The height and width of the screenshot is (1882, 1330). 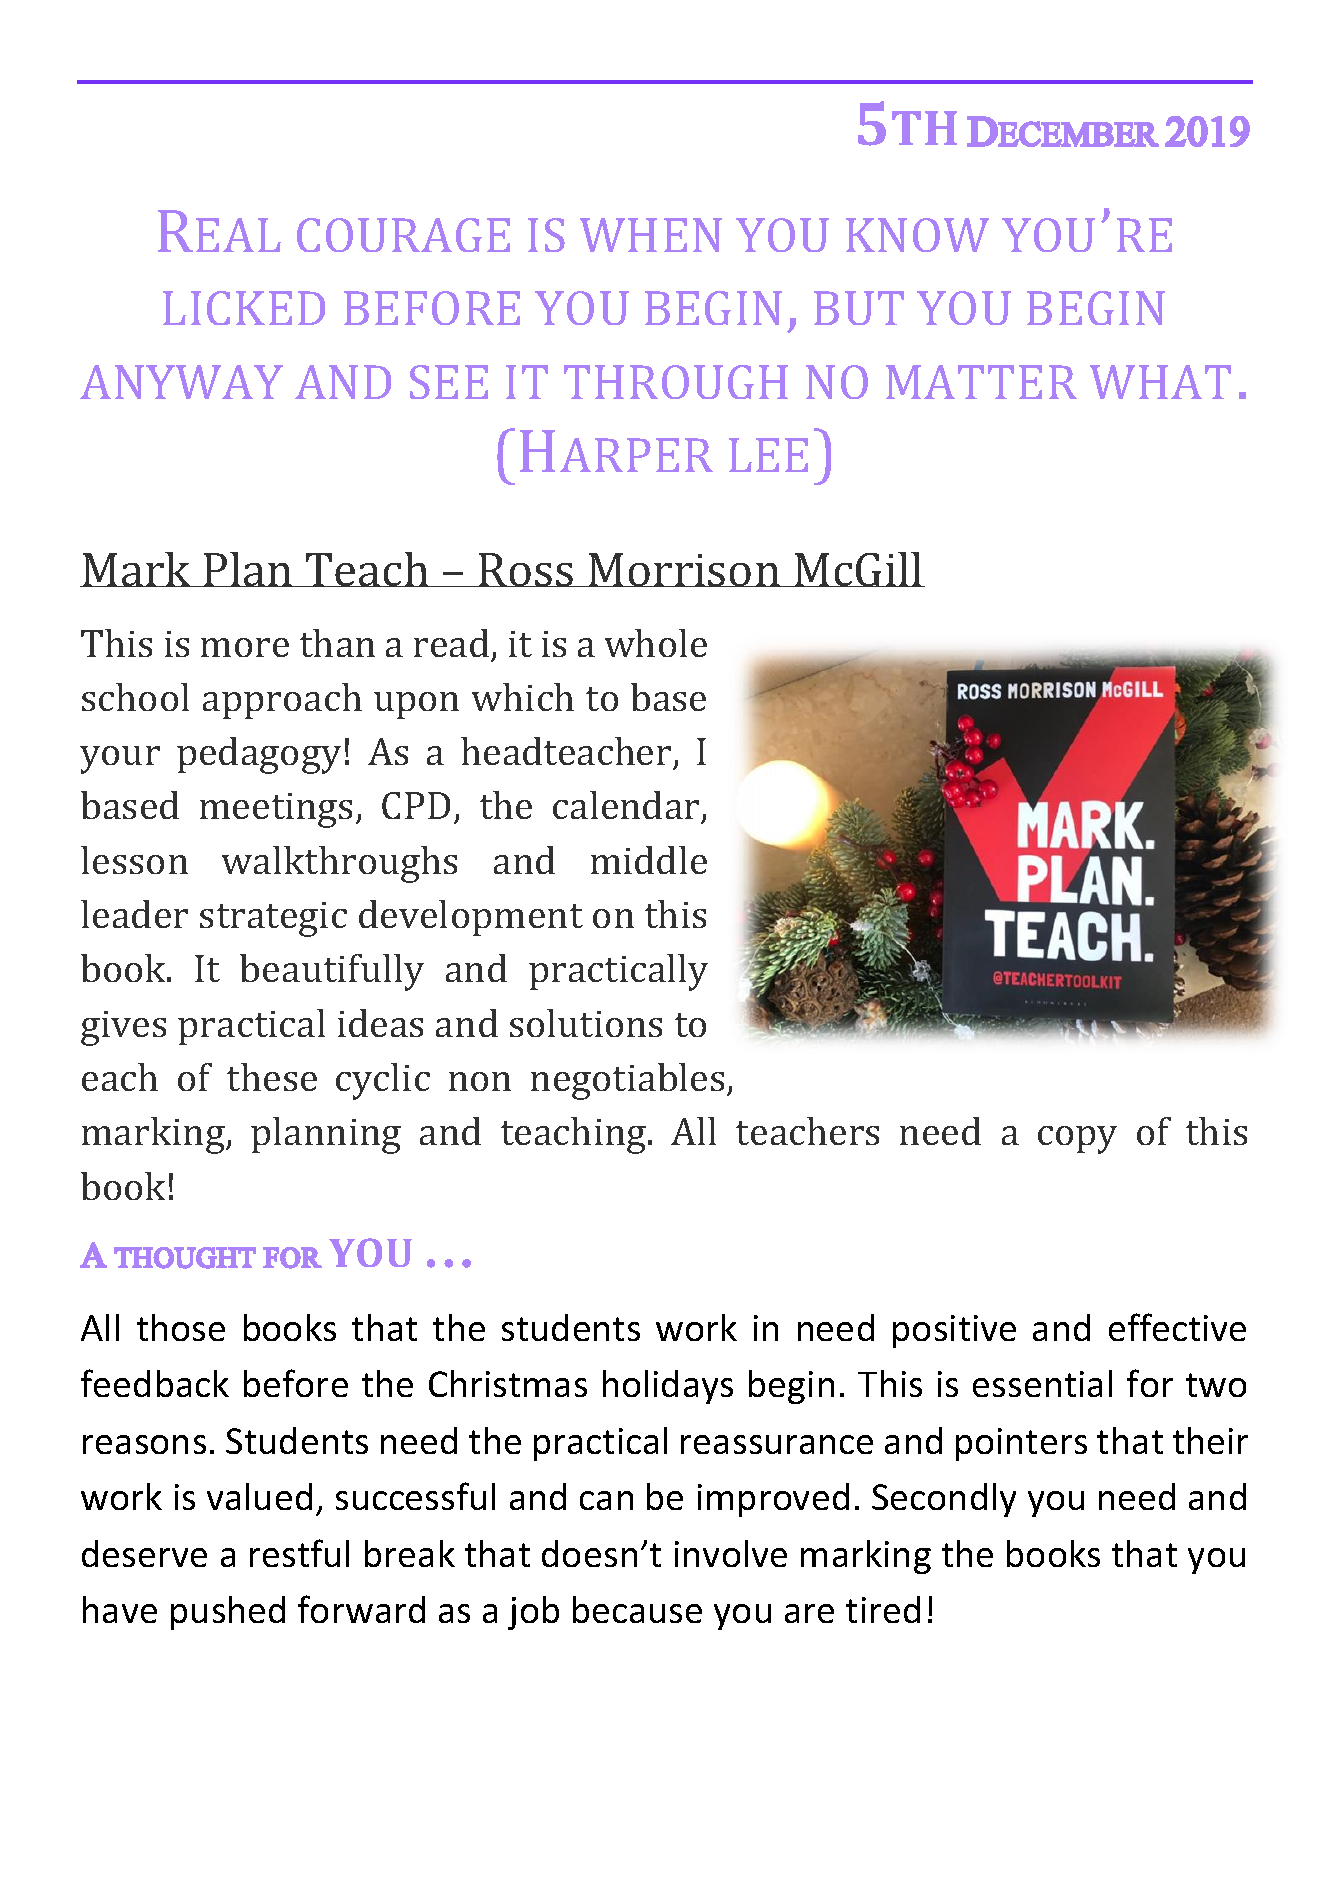 What do you see at coordinates (245, 647) in the screenshot?
I see `more` at bounding box center [245, 647].
